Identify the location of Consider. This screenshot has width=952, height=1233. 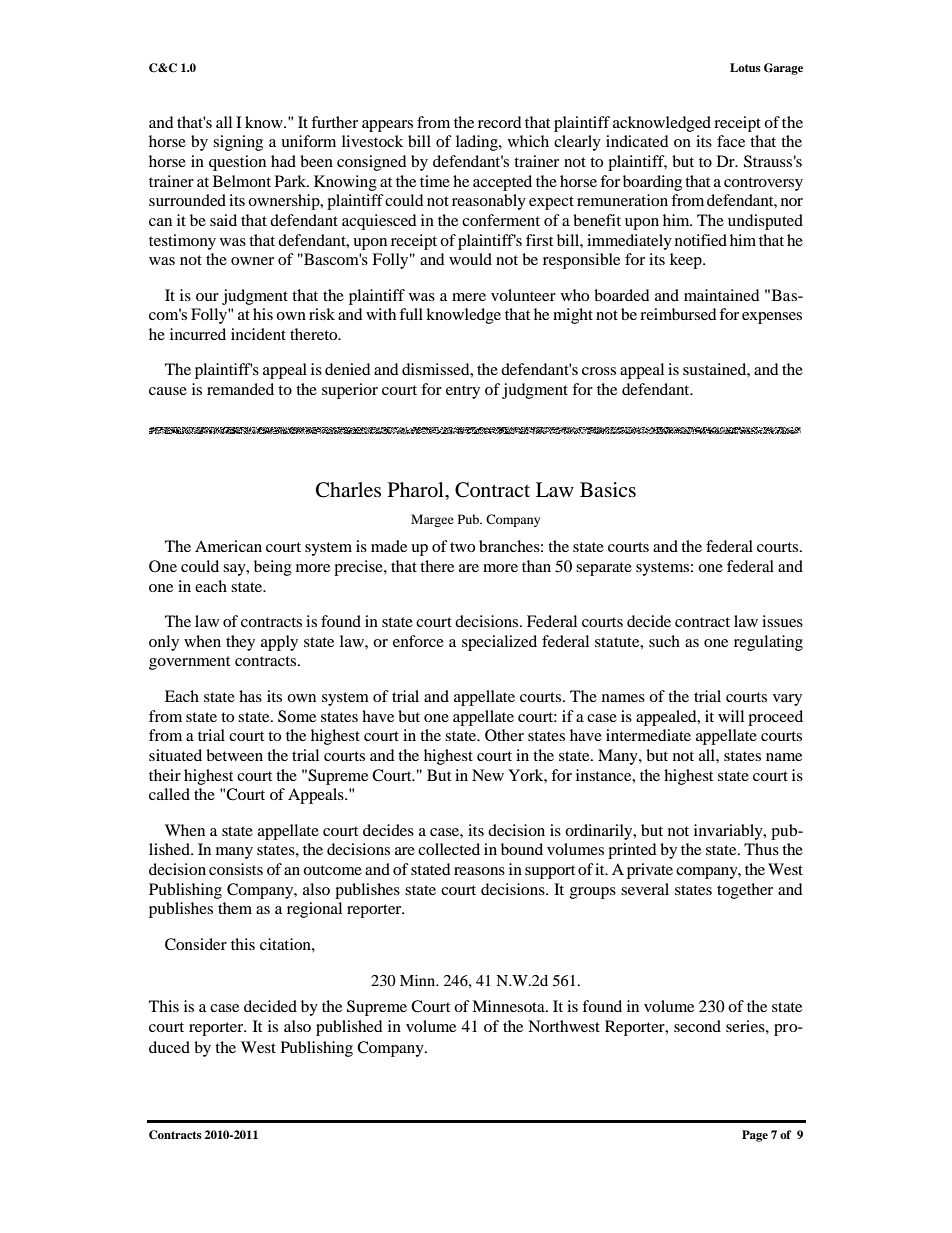
(196, 944).
